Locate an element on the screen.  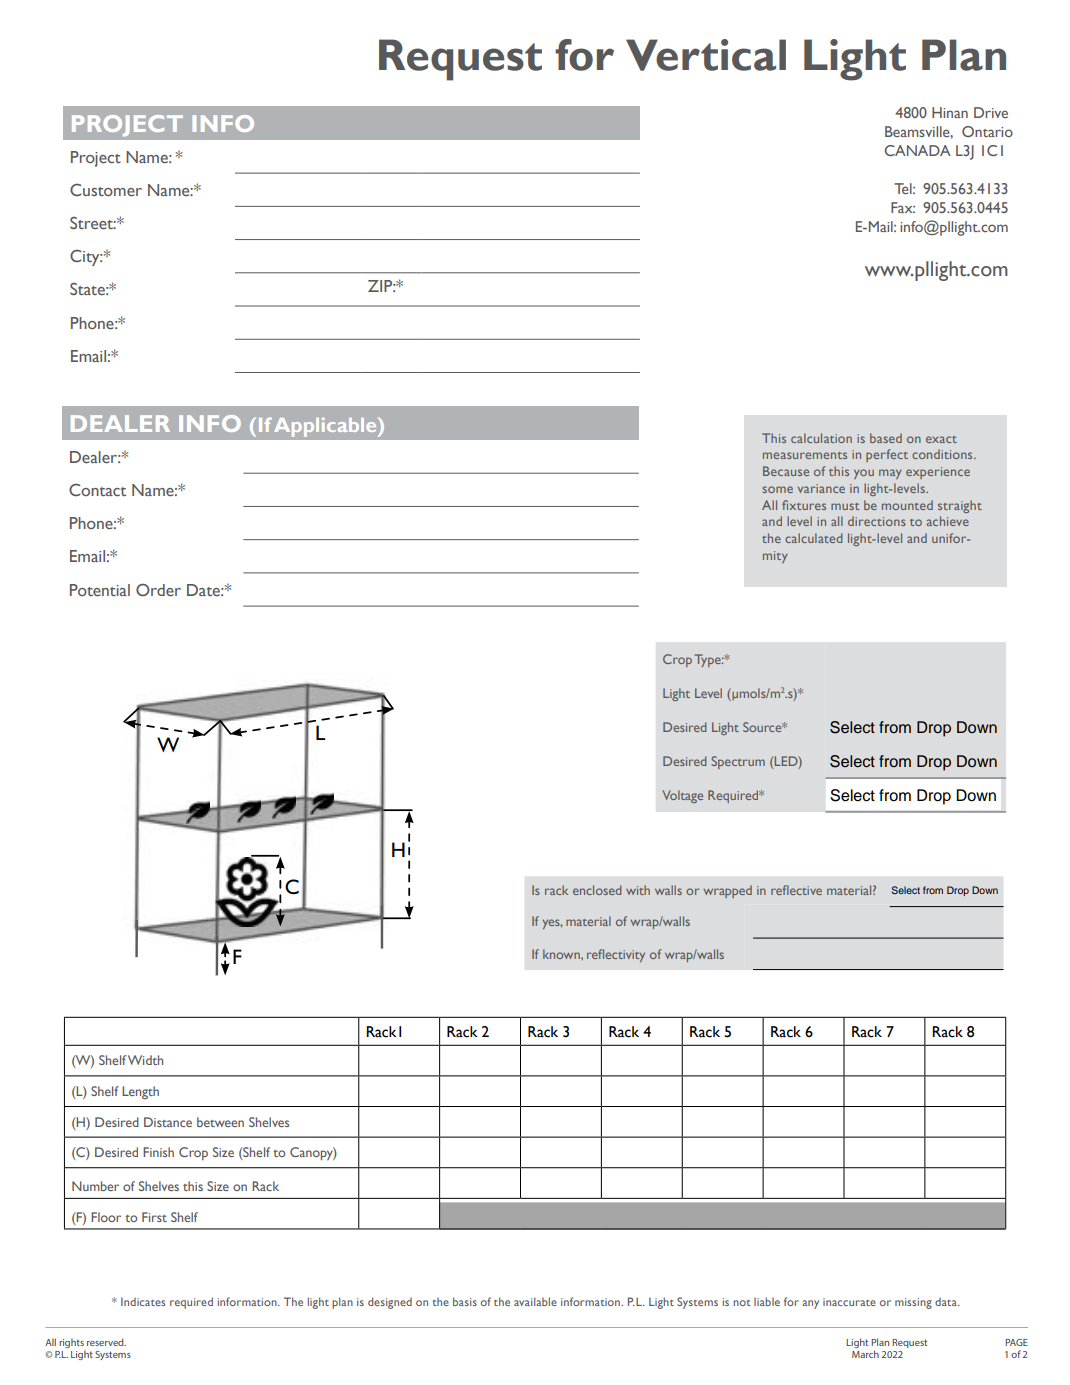
Vertical is located at coordinates (706, 55).
